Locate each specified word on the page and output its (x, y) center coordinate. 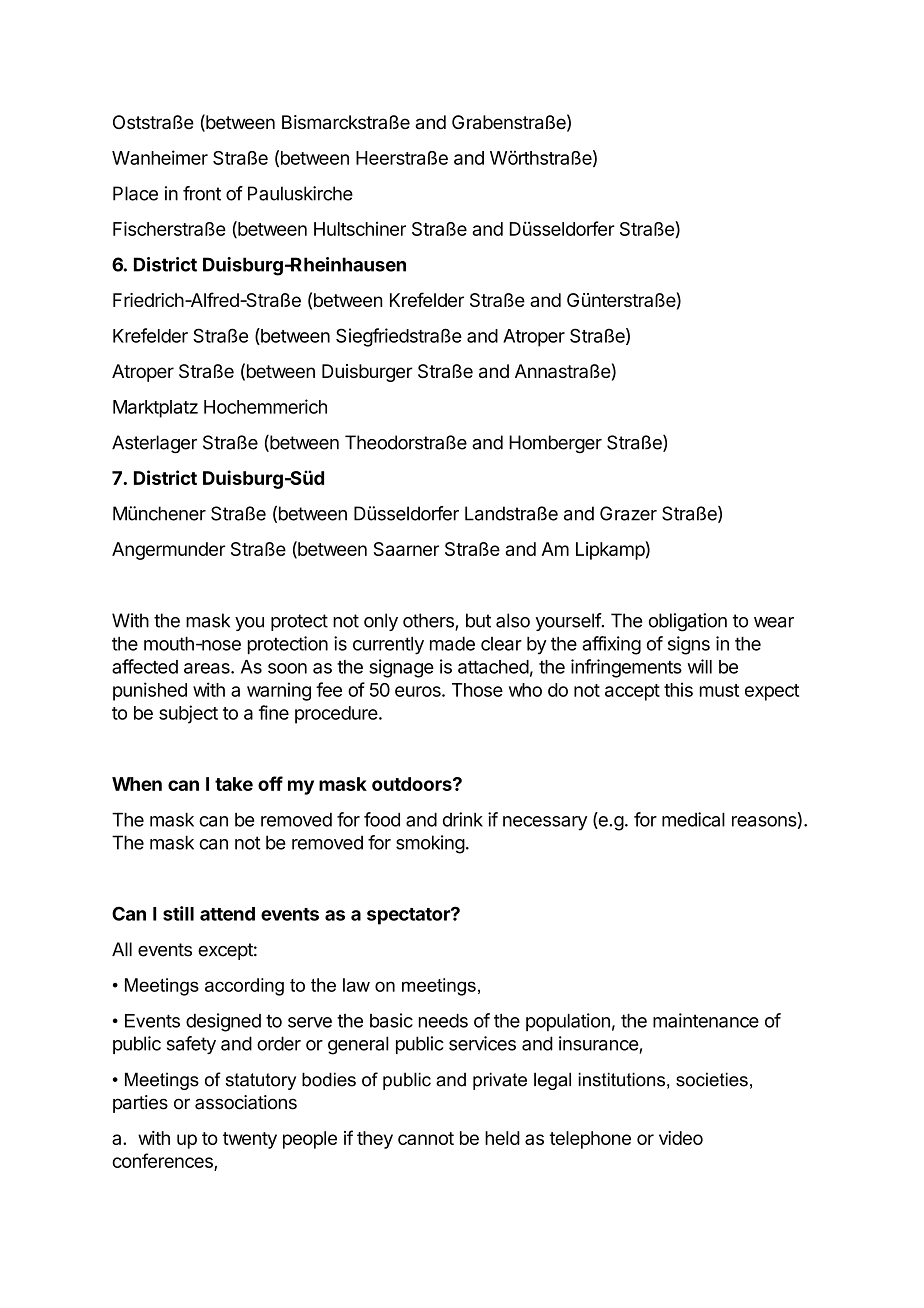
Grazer (628, 513)
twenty (250, 1140)
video (681, 1138)
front (202, 193)
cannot (426, 1138)
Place (135, 193)
